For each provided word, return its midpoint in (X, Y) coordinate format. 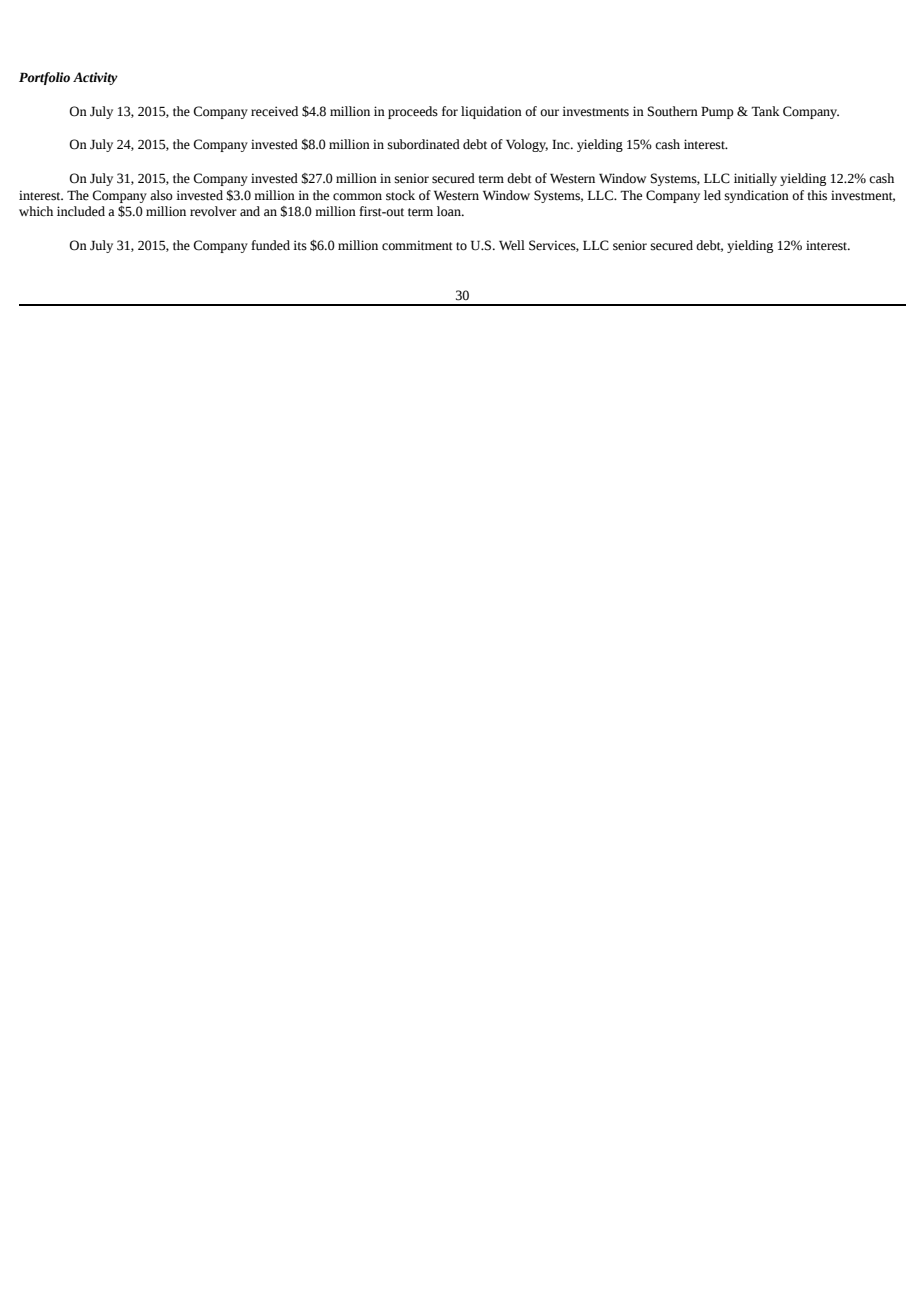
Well (512, 245)
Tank (765, 111)
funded (270, 245)
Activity (95, 78)
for (450, 111)
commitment (417, 245)
